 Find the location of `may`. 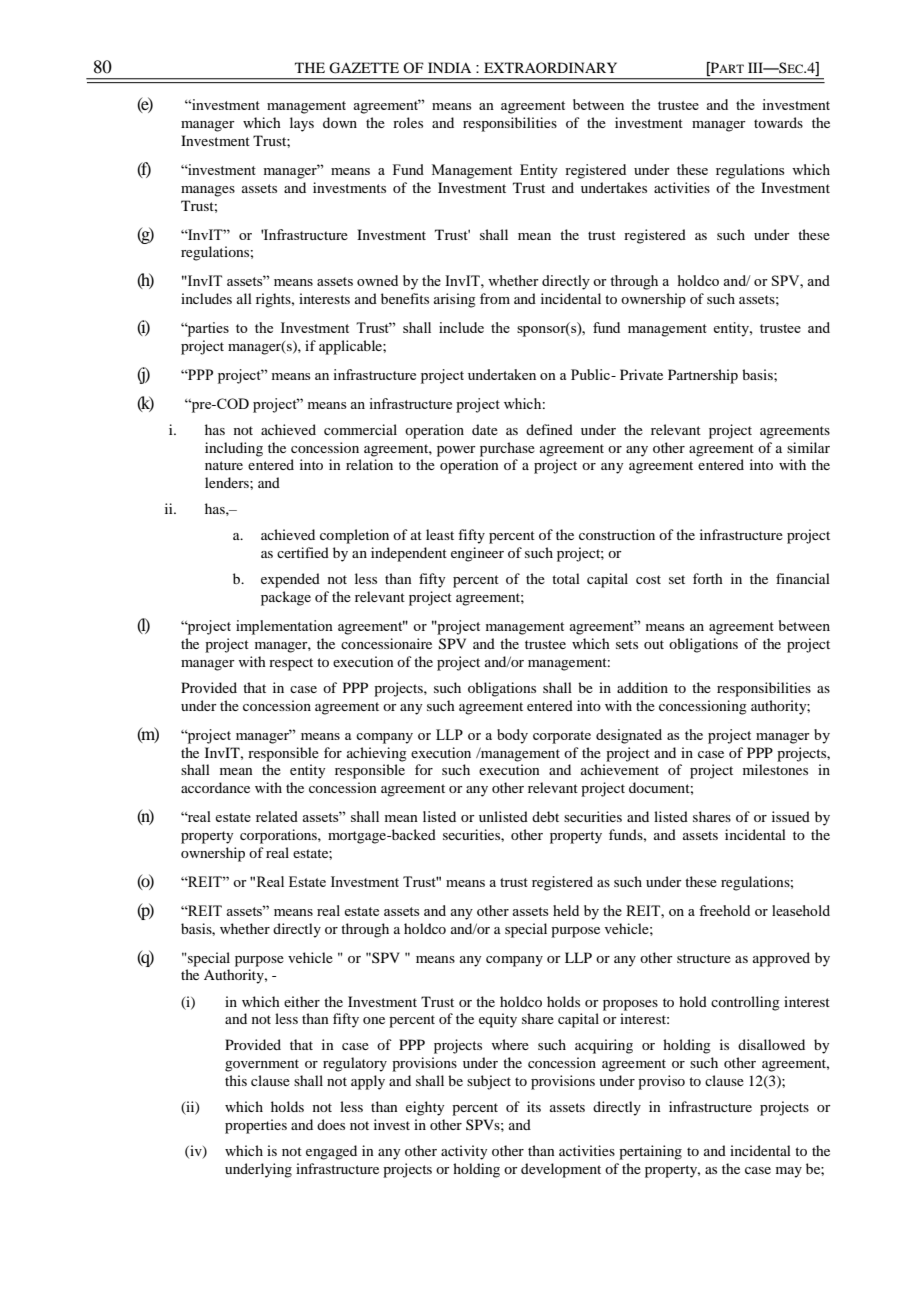

may is located at coordinates (789, 1172).
